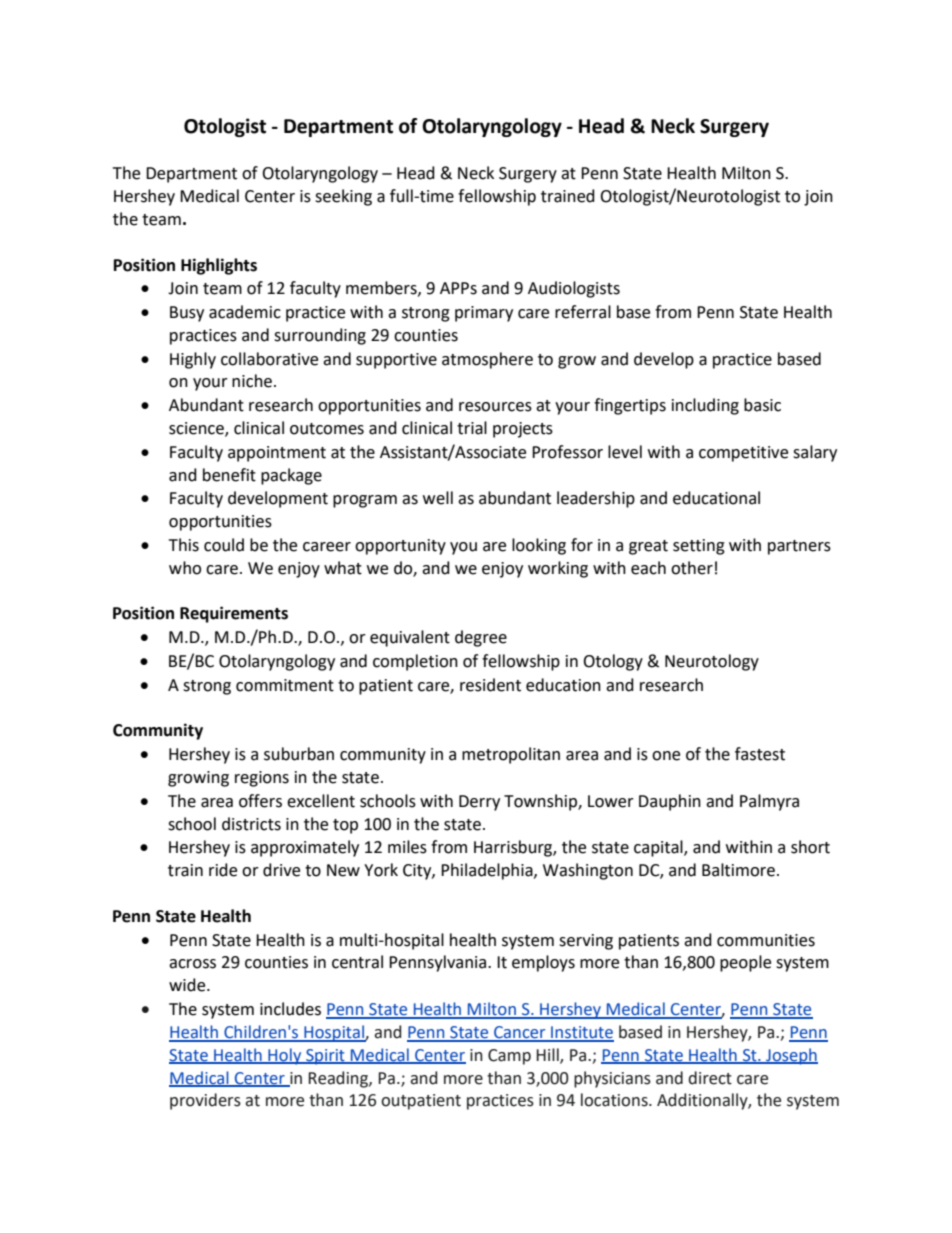  What do you see at coordinates (285, 1056) in the screenshot?
I see `Holy` at bounding box center [285, 1056].
